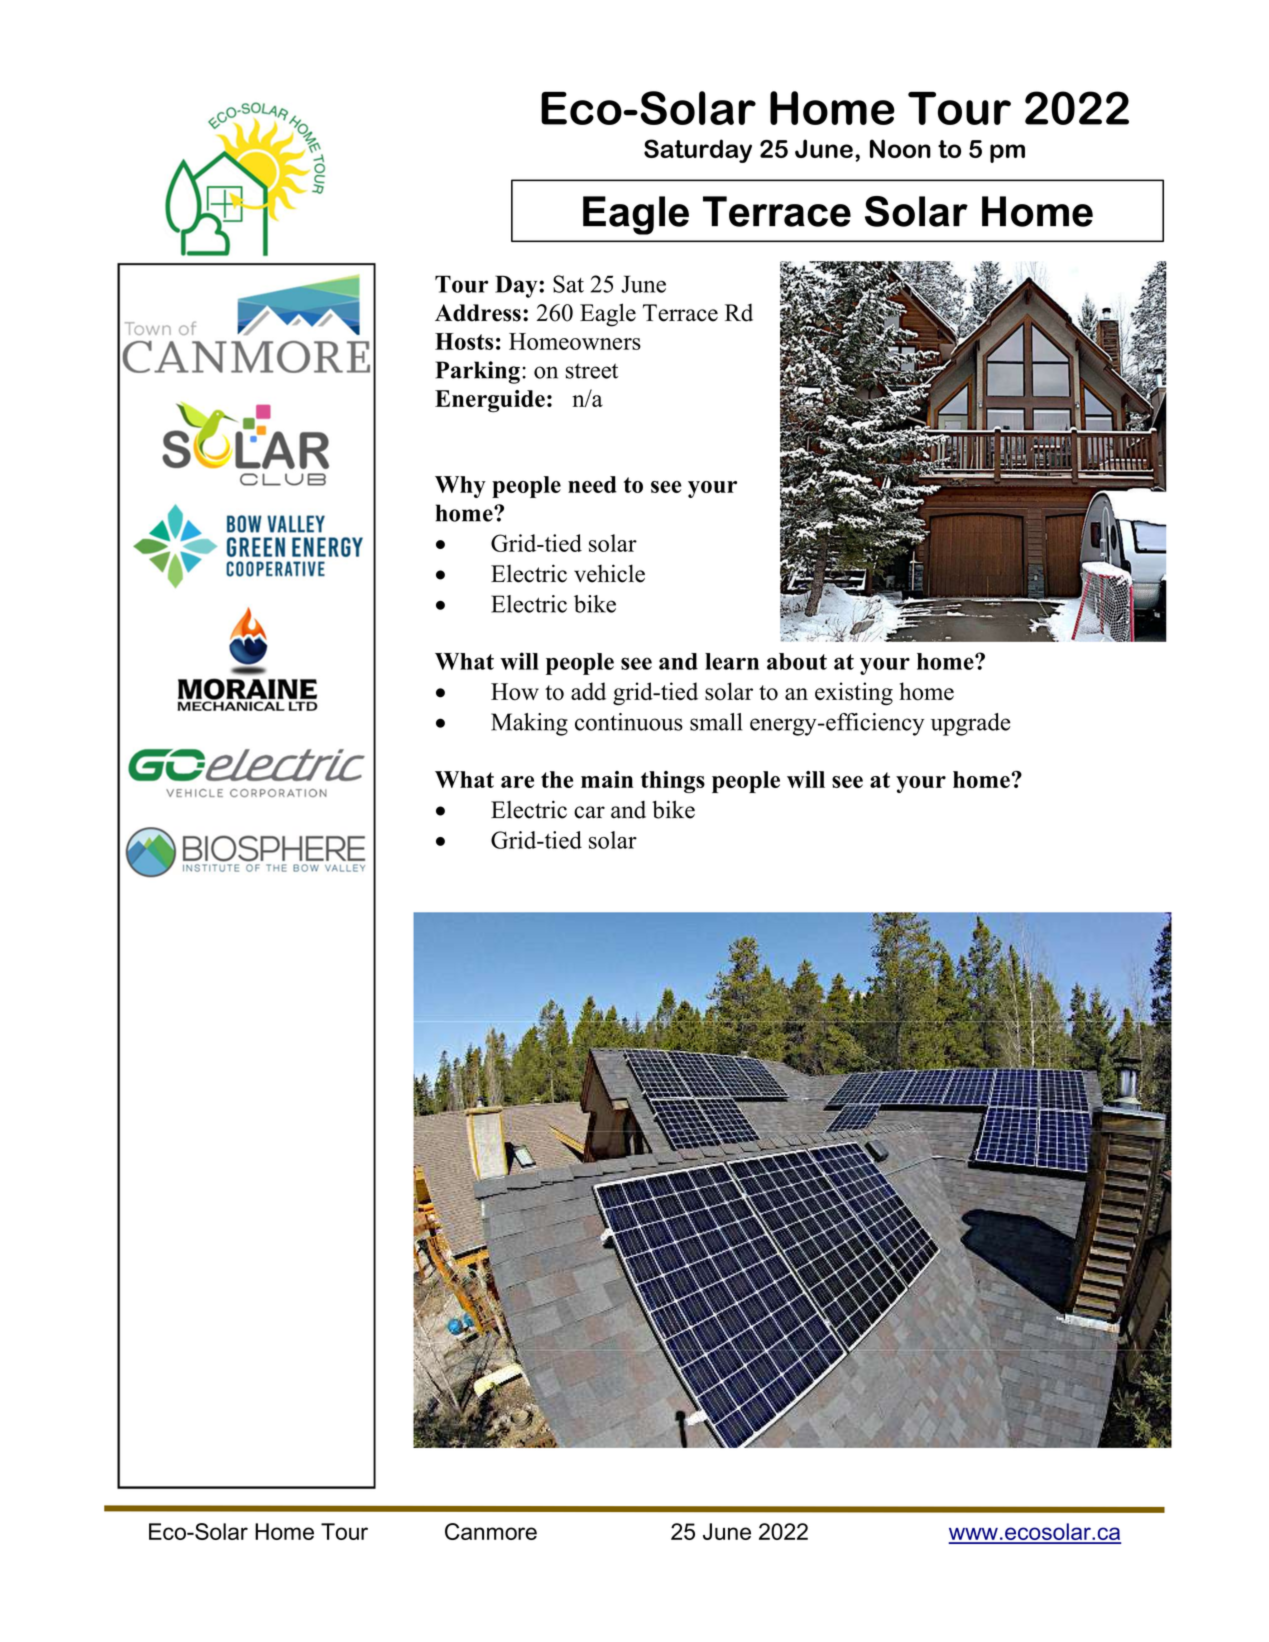 The height and width of the page is (1642, 1269). Describe the element at coordinates (491, 1531) in the page. I see `Canmore` at that location.
